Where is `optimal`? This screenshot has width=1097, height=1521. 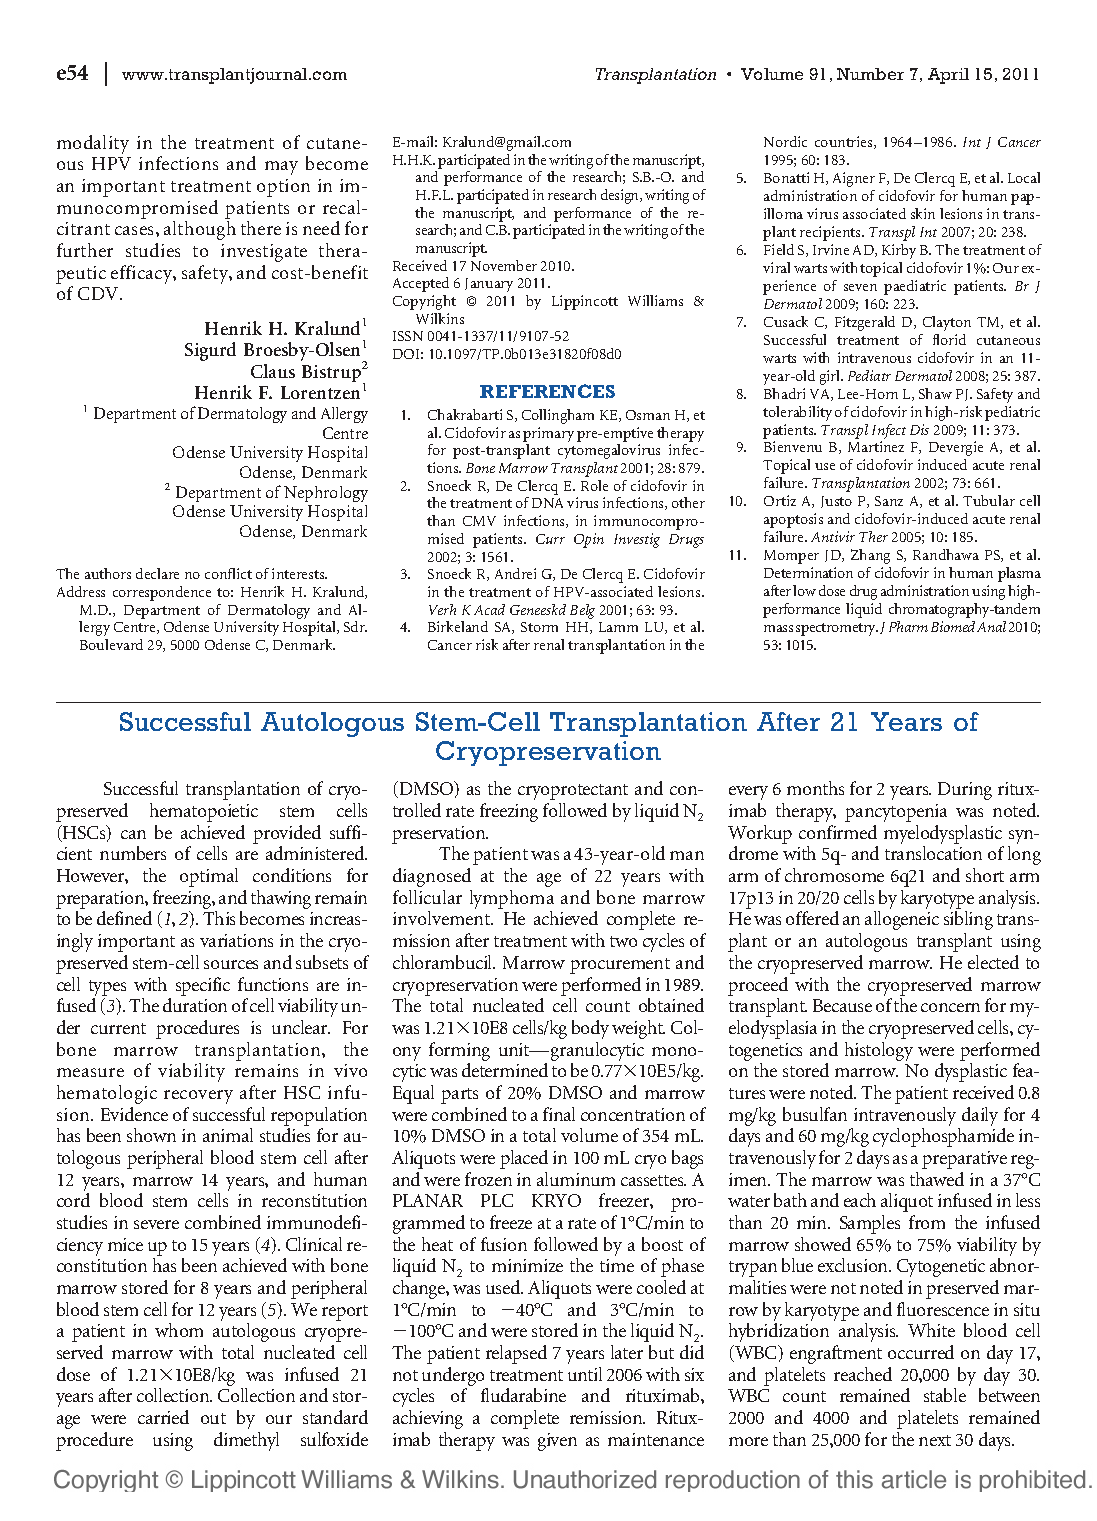 optimal is located at coordinates (209, 877).
